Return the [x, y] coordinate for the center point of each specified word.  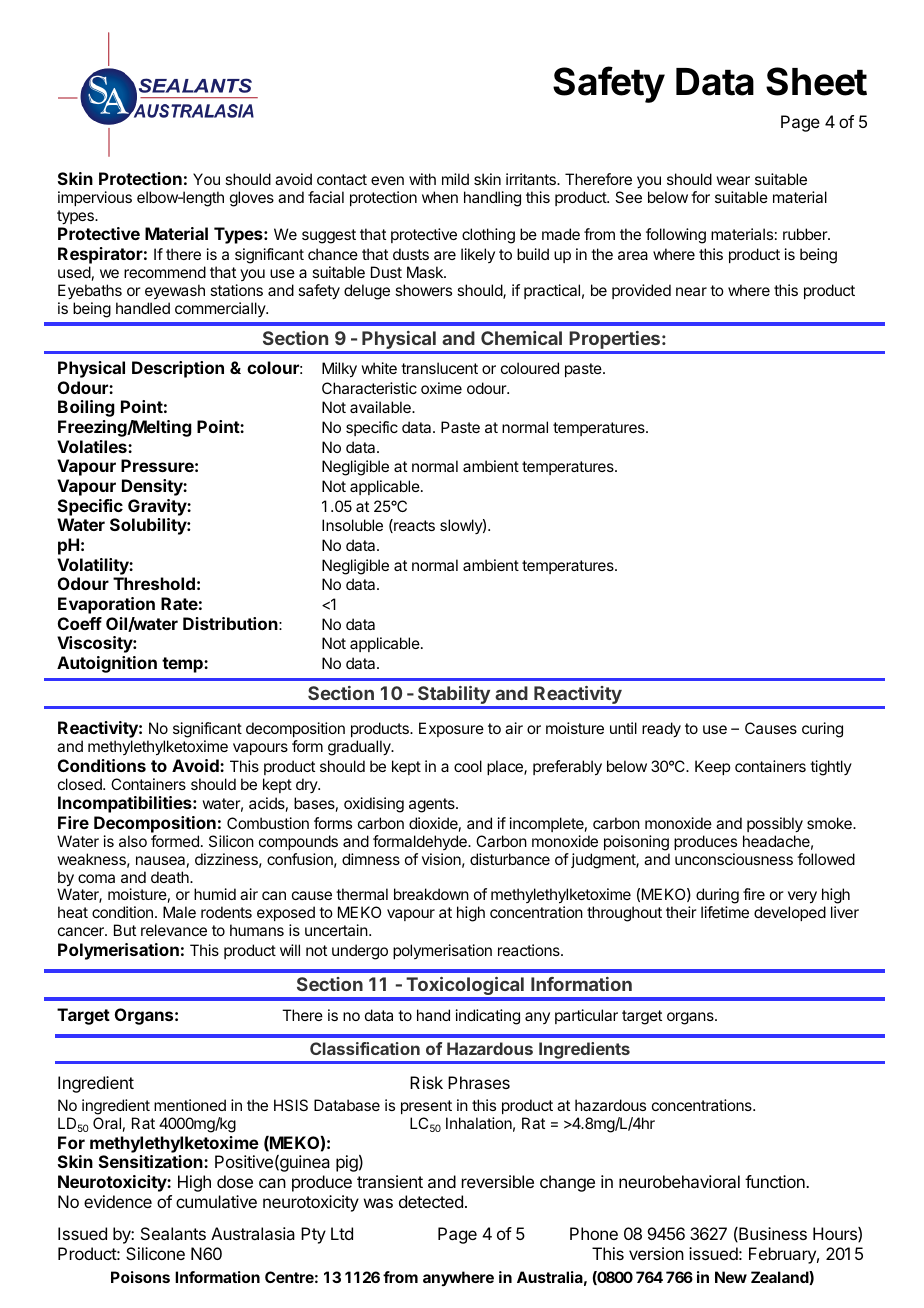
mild [455, 179]
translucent [439, 368]
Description [178, 369]
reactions [530, 950]
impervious [95, 198]
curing [822, 730]
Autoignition [107, 664]
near [691, 291]
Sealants [173, 1233]
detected [431, 1201]
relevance [174, 930]
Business [772, 1234]
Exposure [451, 729]
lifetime [725, 912]
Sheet [816, 81]
